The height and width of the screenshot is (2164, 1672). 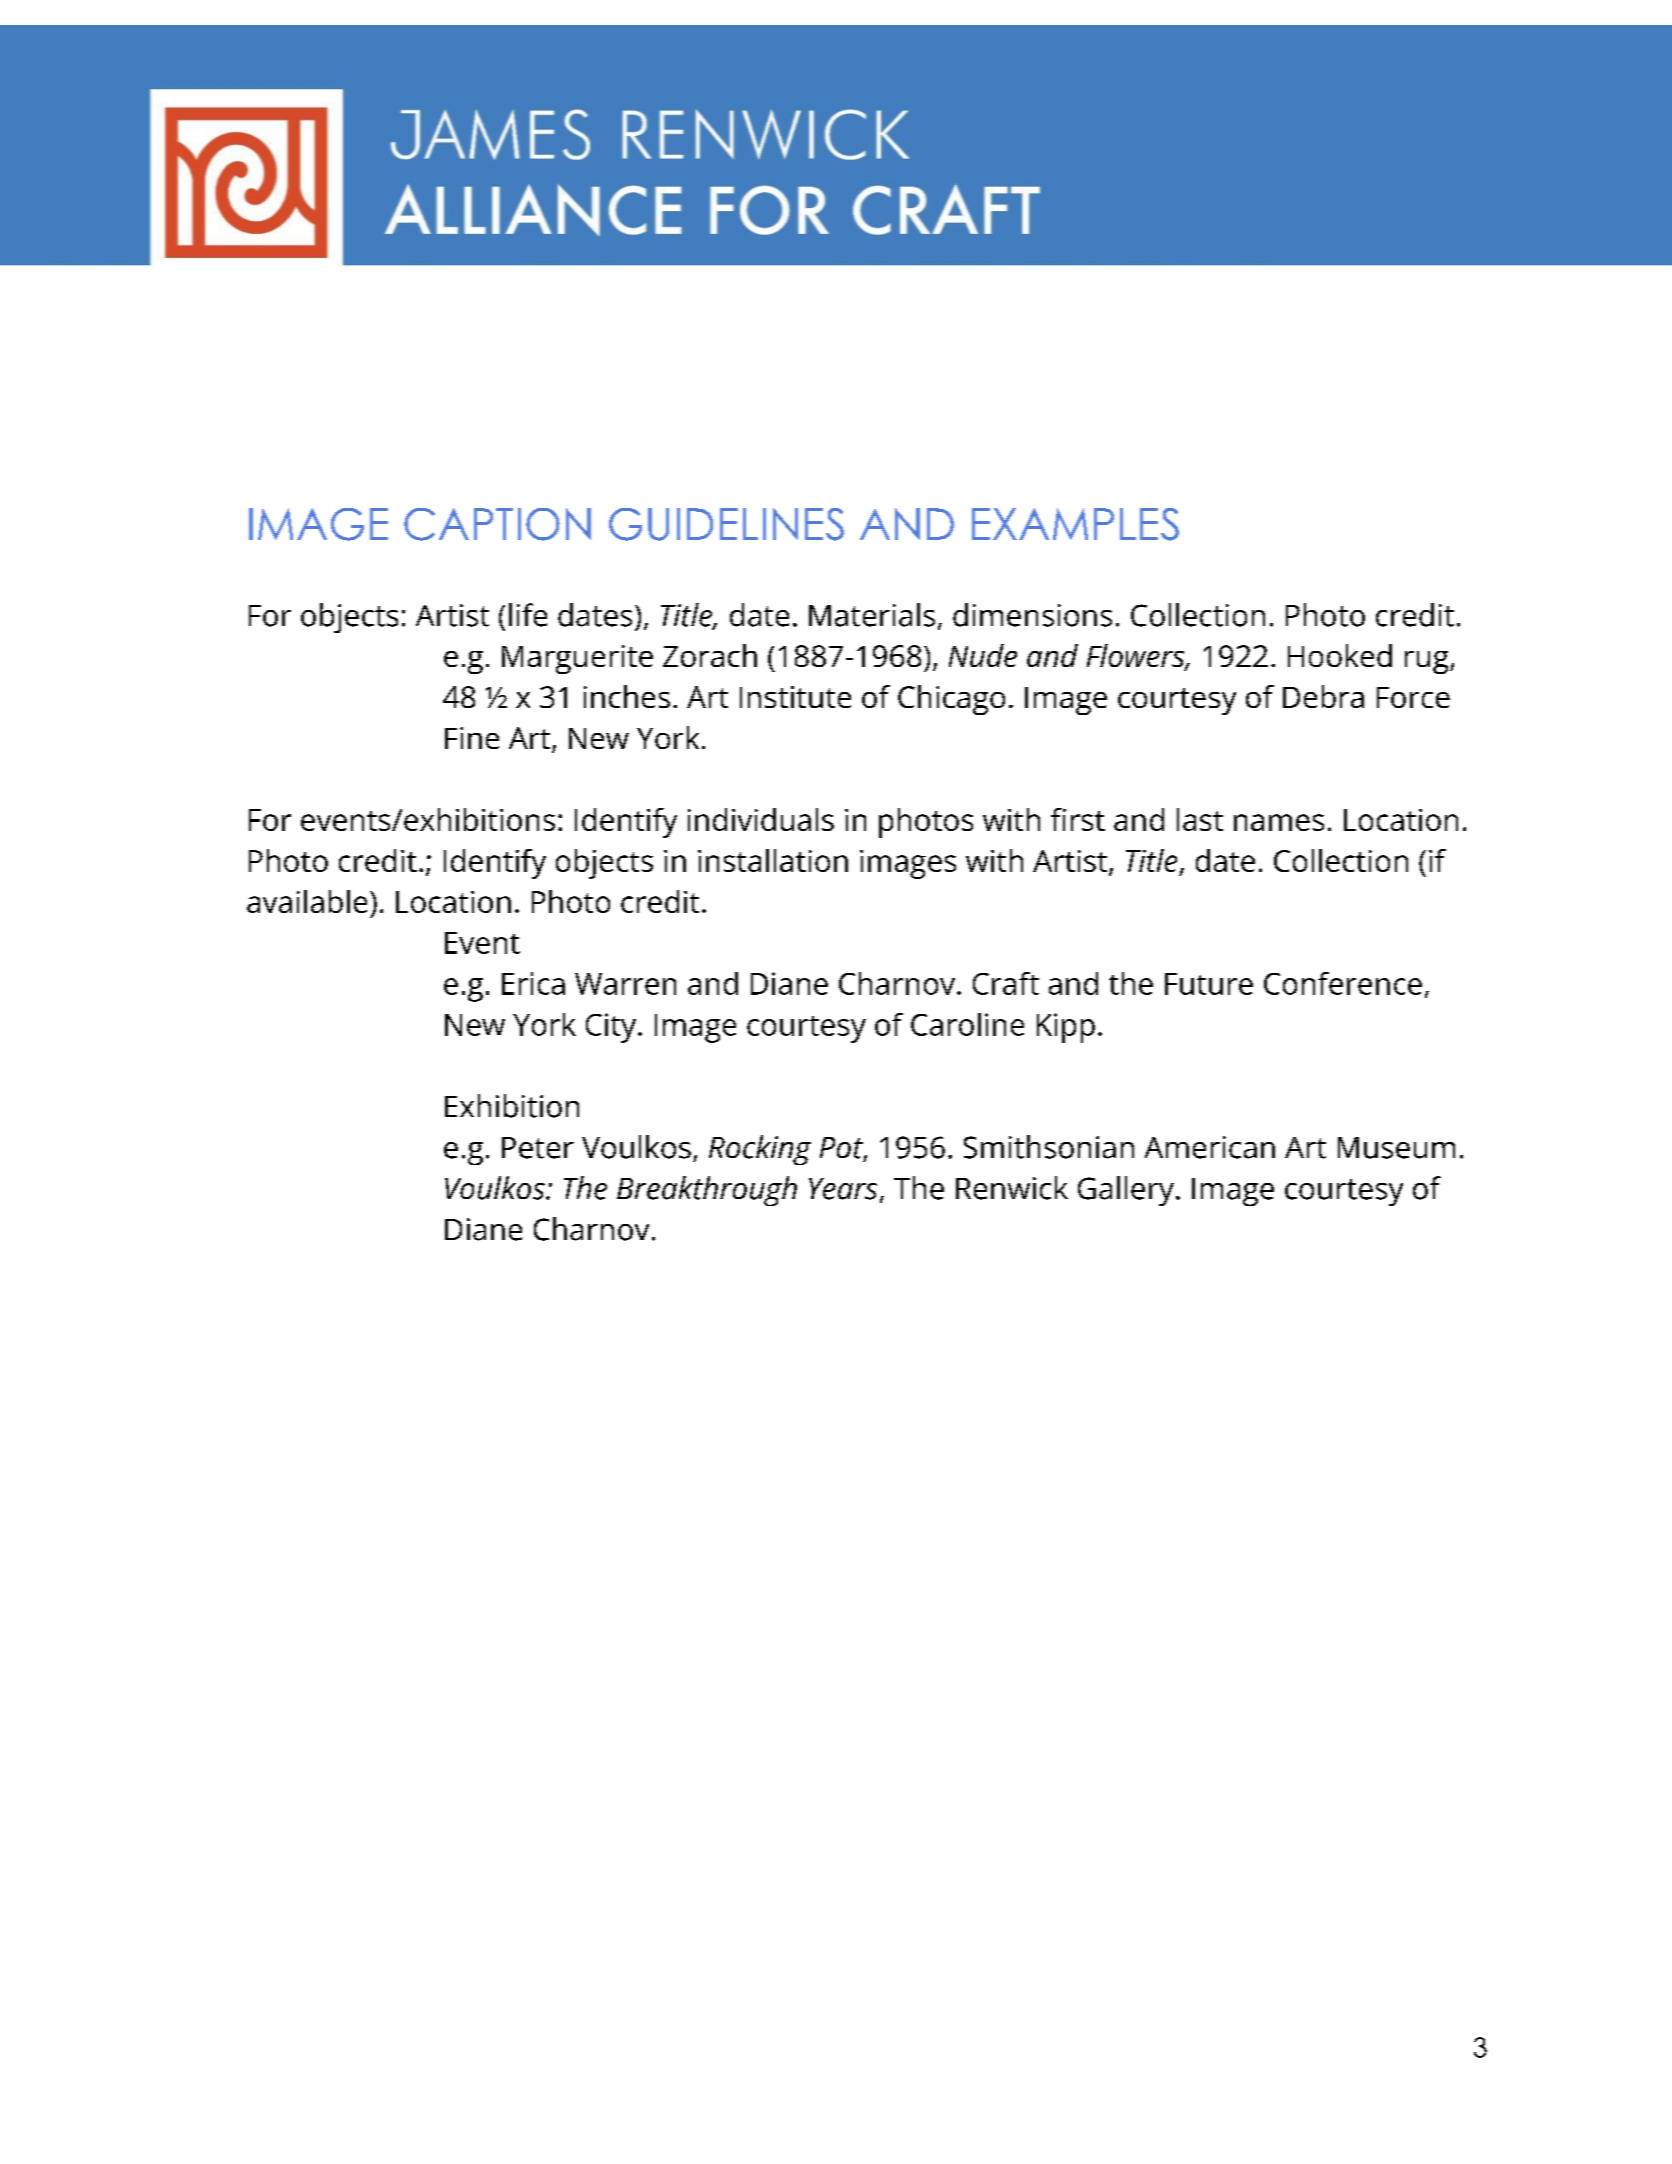 I want to click on EXAMPLES, so click(x=1075, y=524).
